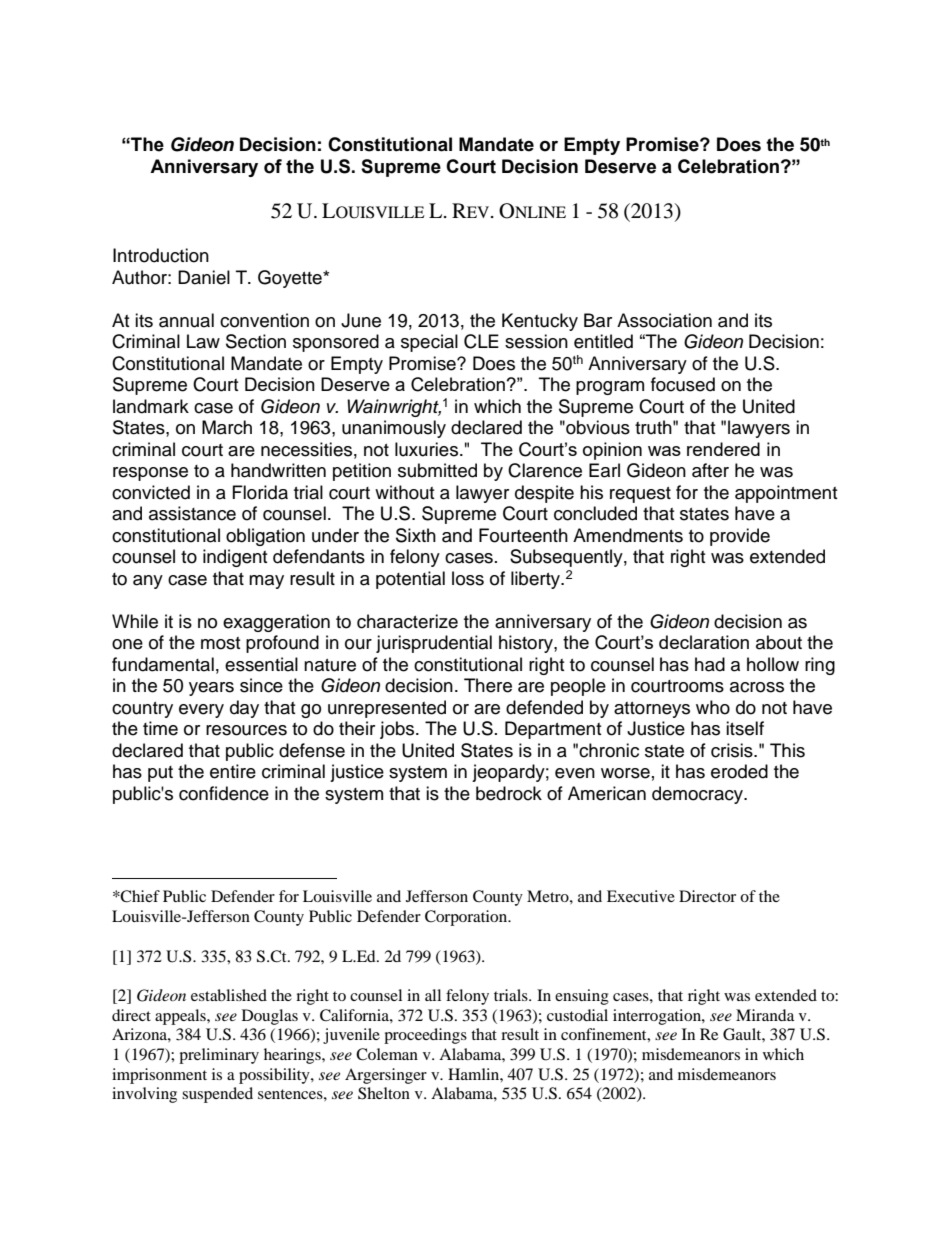  I want to click on CLE, so click(481, 341).
